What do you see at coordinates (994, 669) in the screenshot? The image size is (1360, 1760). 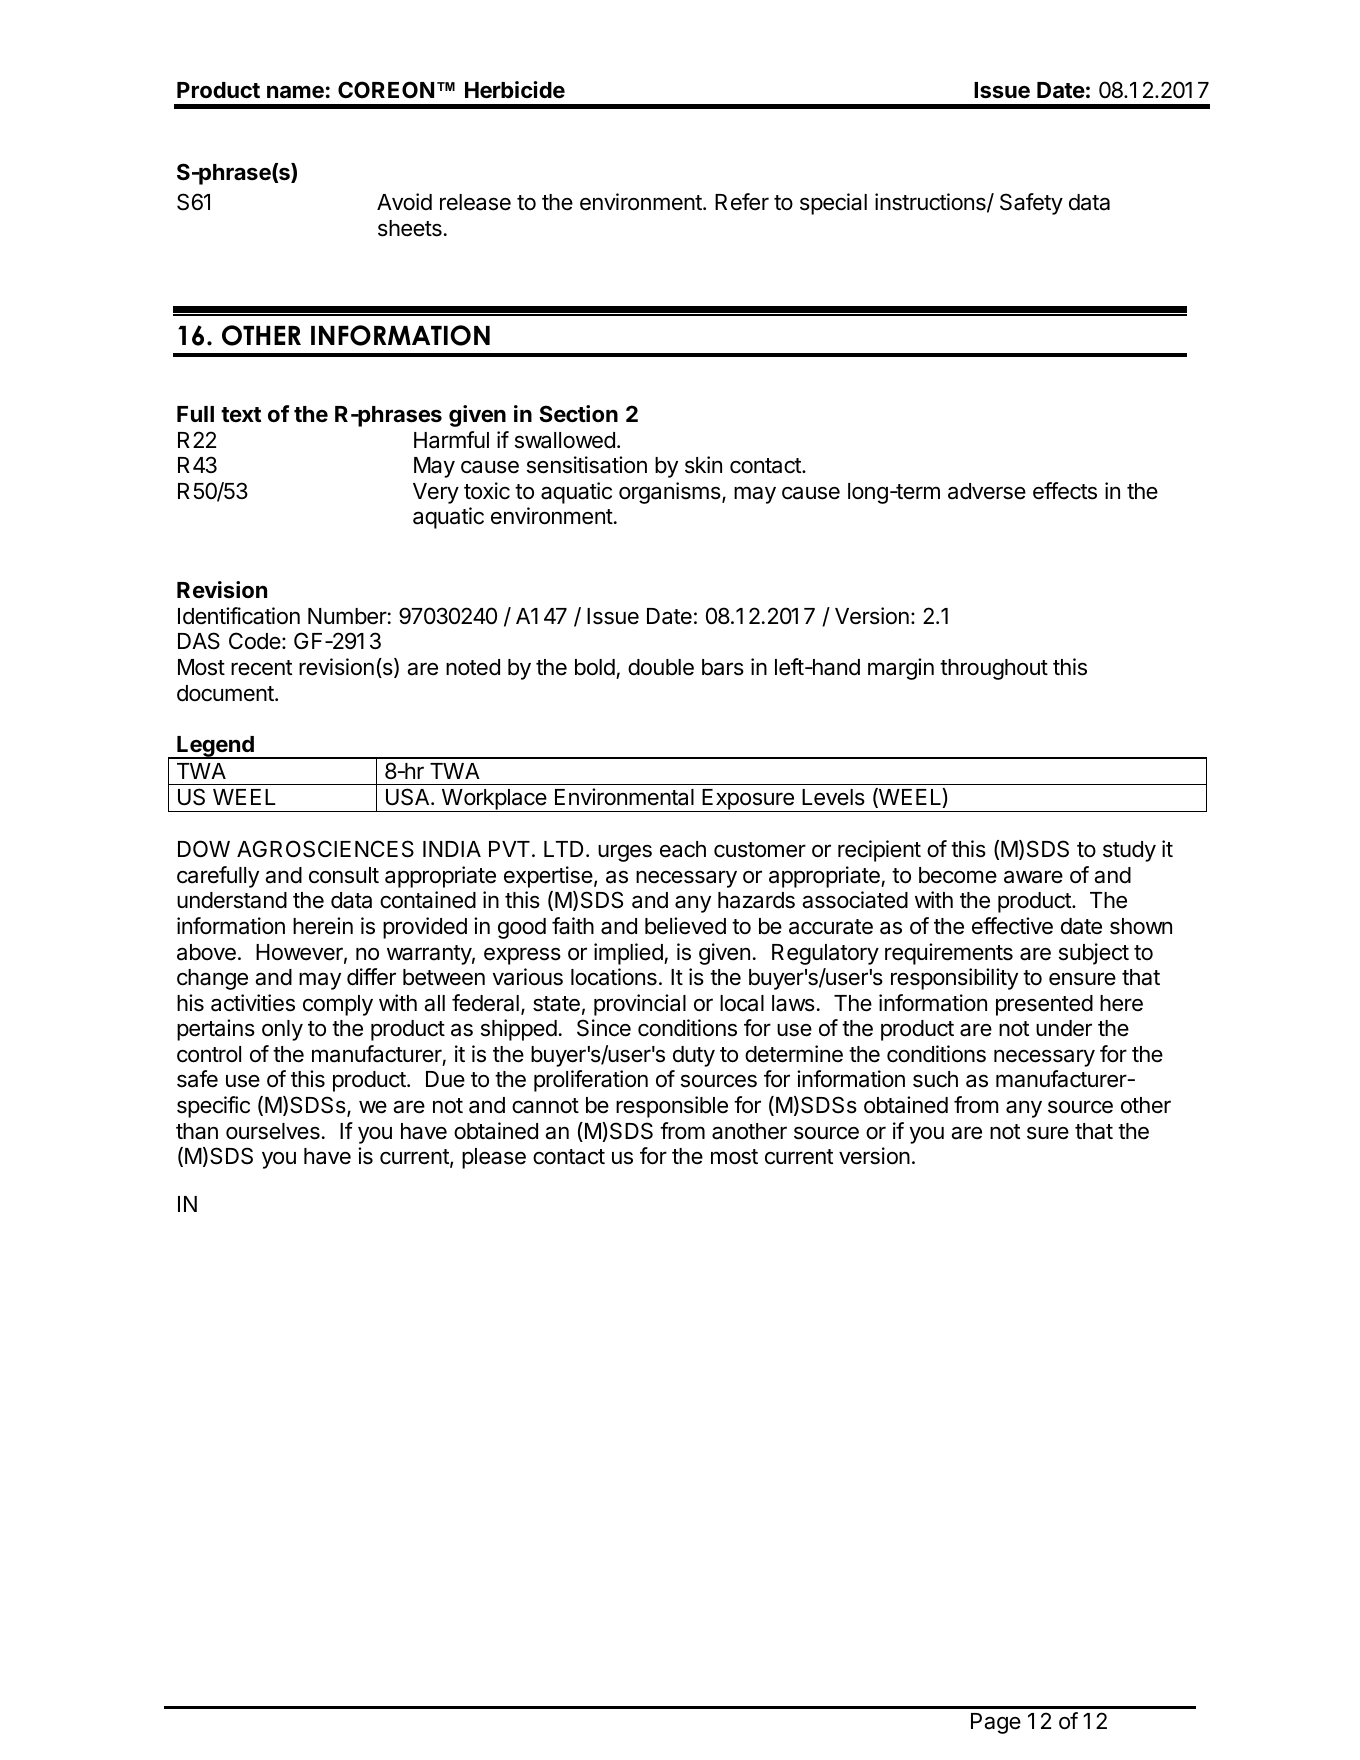 I see `throughout` at bounding box center [994, 669].
